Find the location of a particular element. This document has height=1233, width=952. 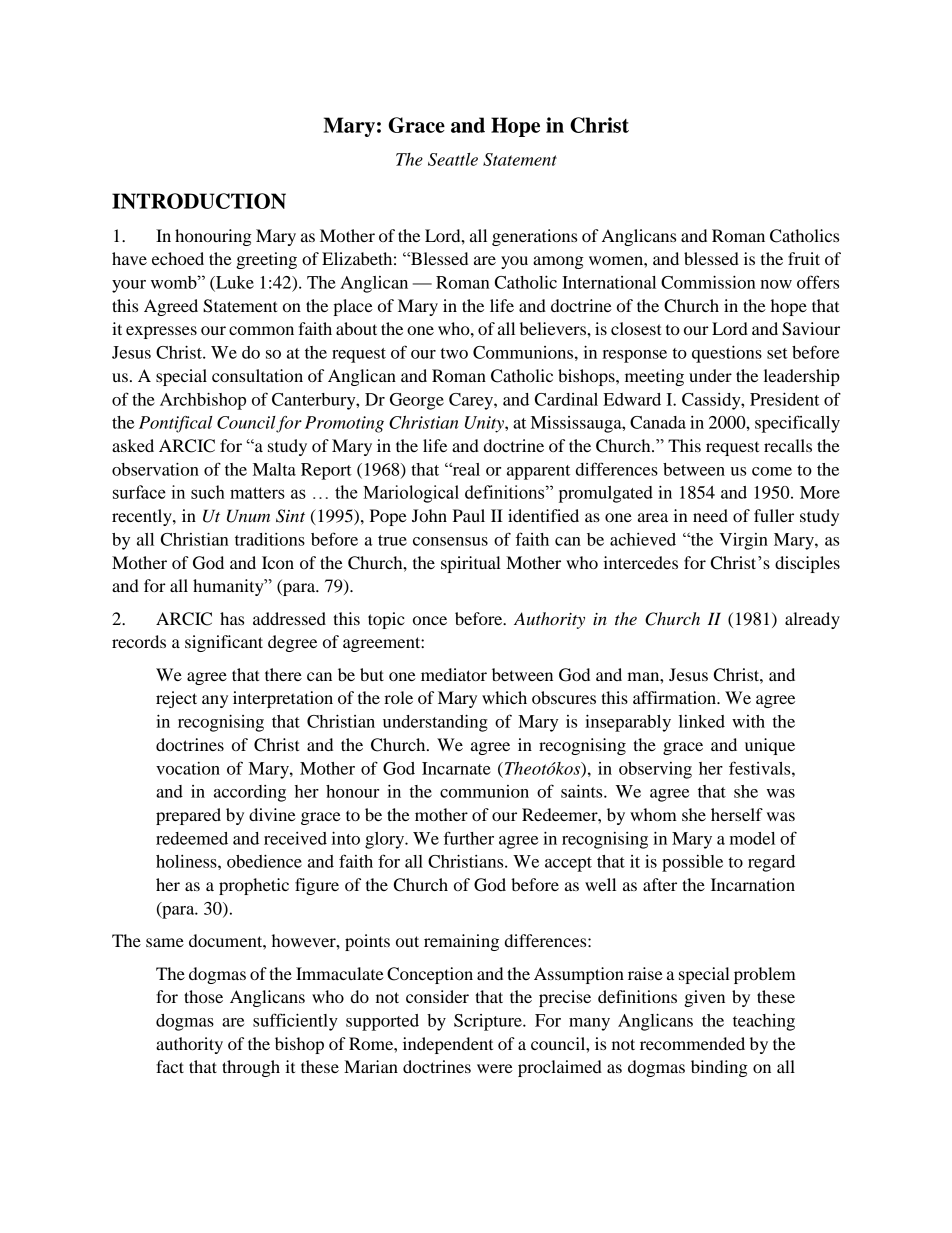

Pontifical is located at coordinates (176, 424).
